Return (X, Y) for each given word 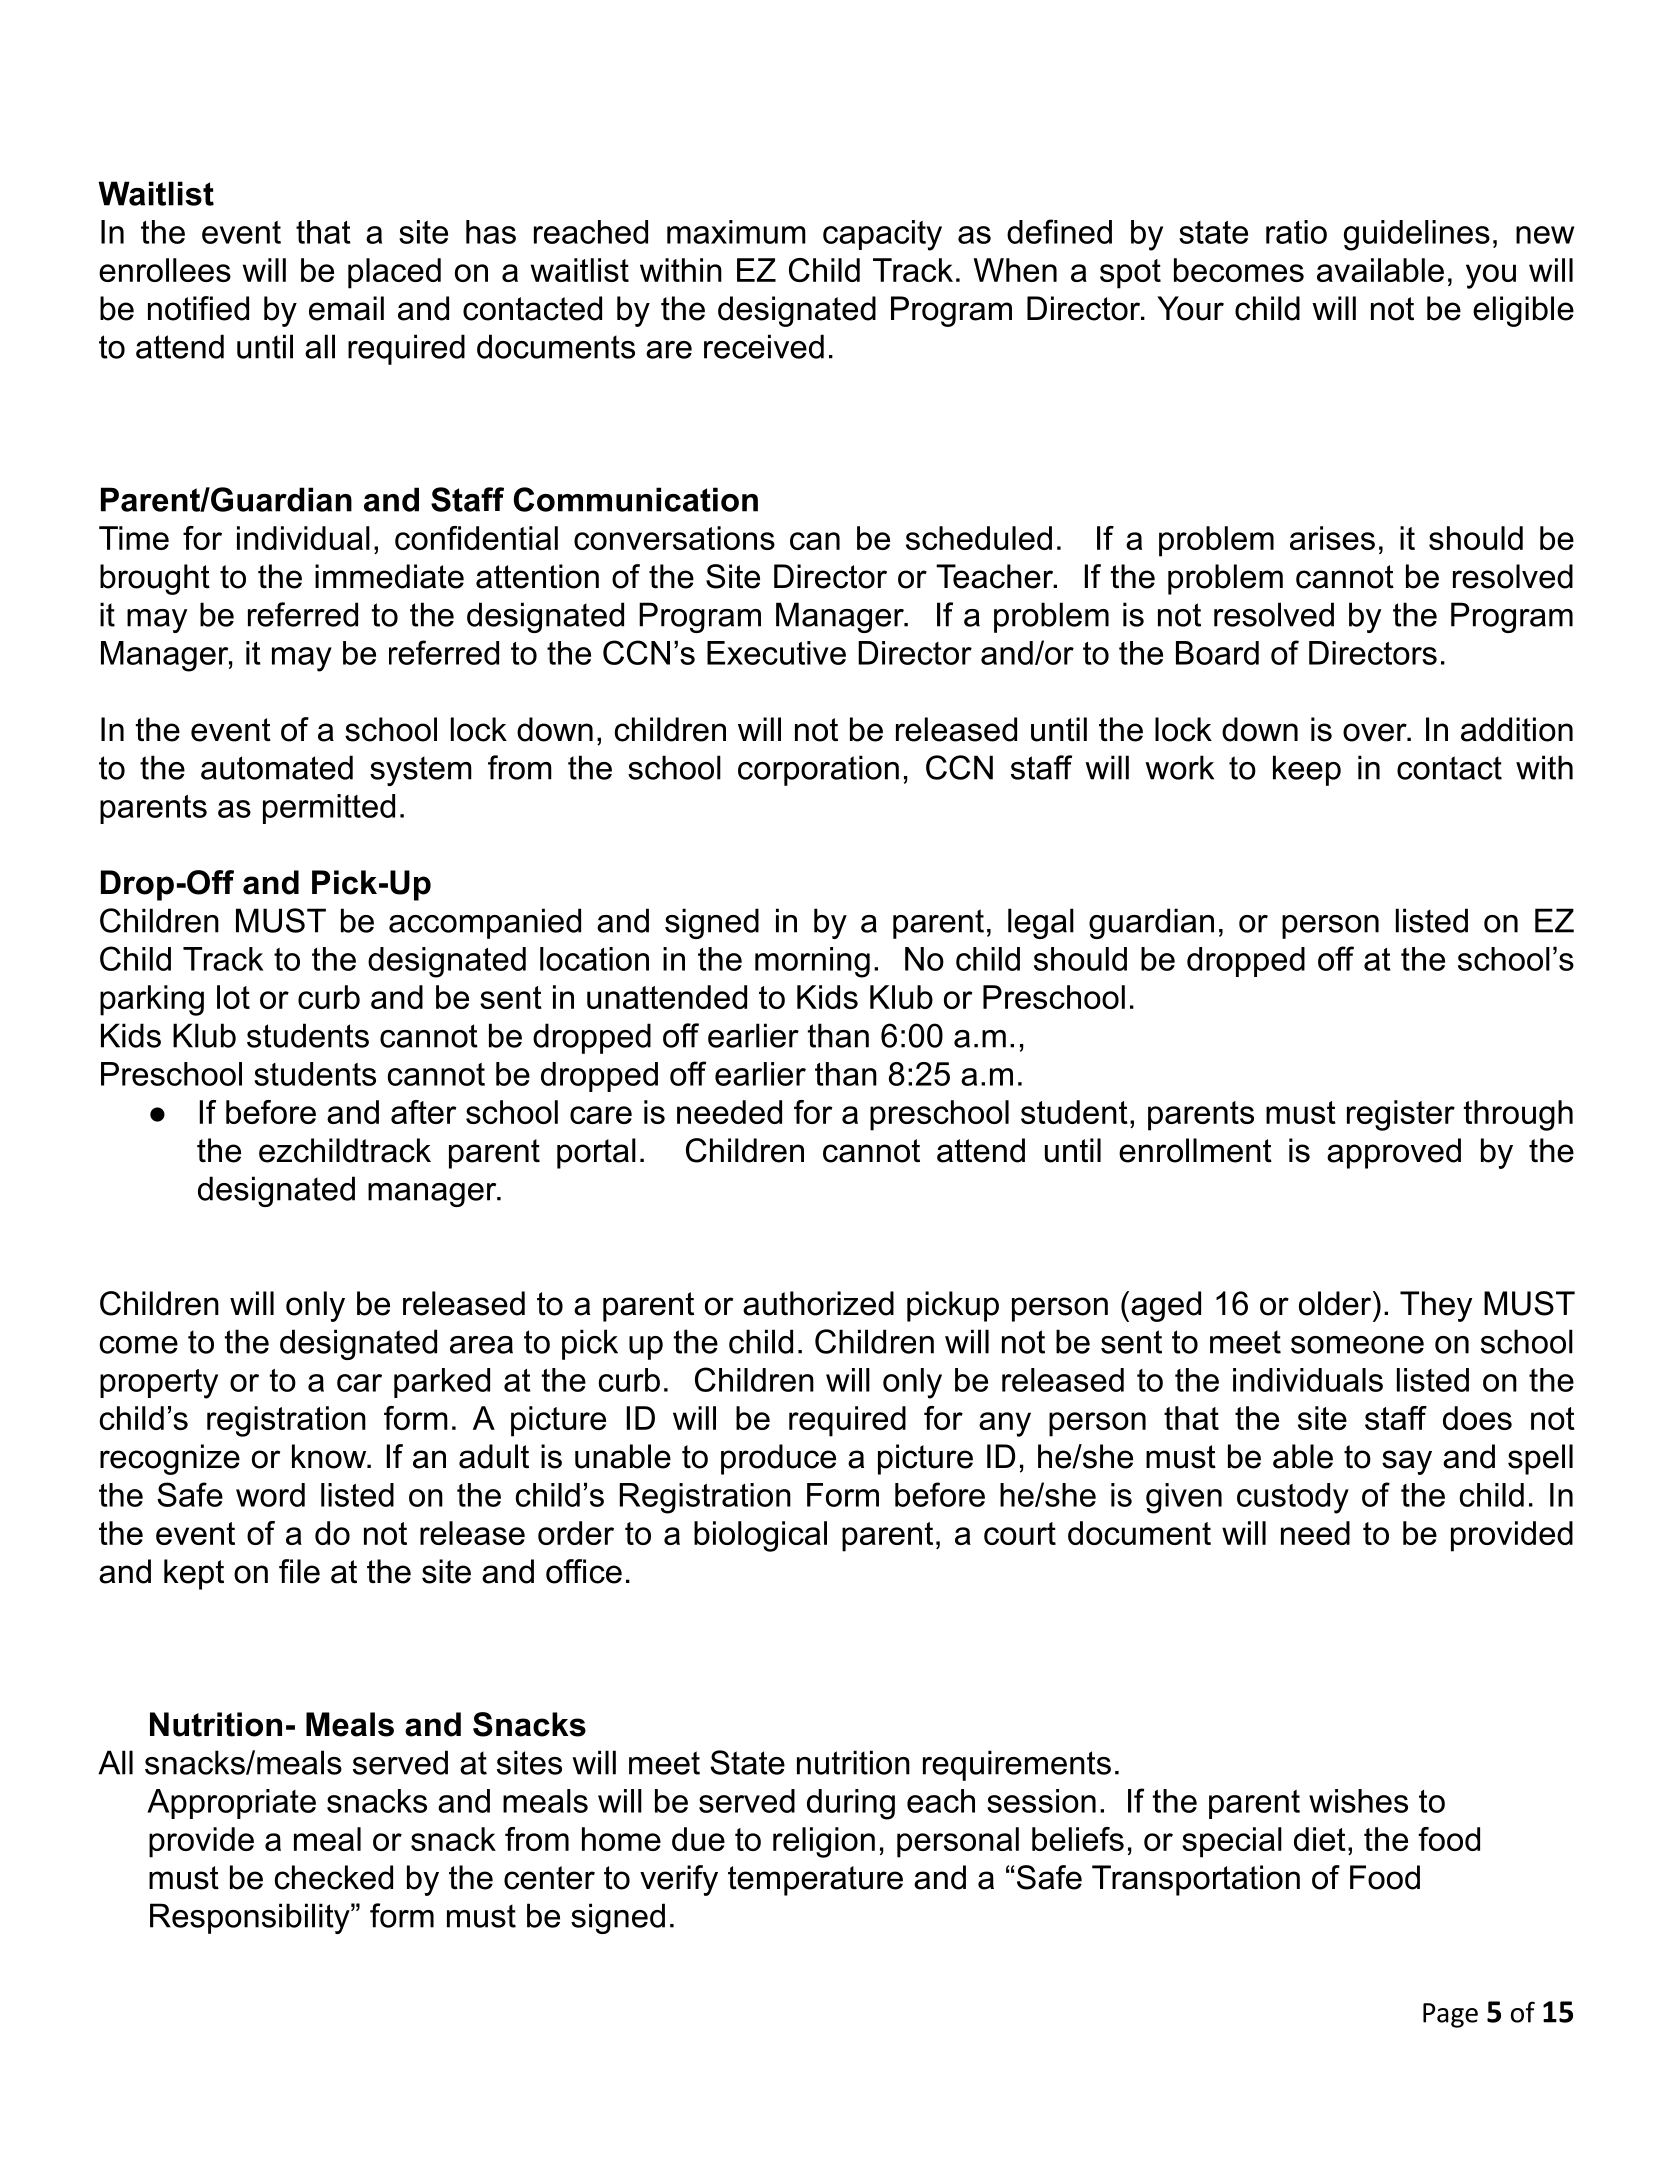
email (346, 308)
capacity (882, 235)
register (1401, 1115)
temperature (815, 1881)
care (601, 1115)
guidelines (1417, 235)
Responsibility (251, 1918)
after (424, 1112)
